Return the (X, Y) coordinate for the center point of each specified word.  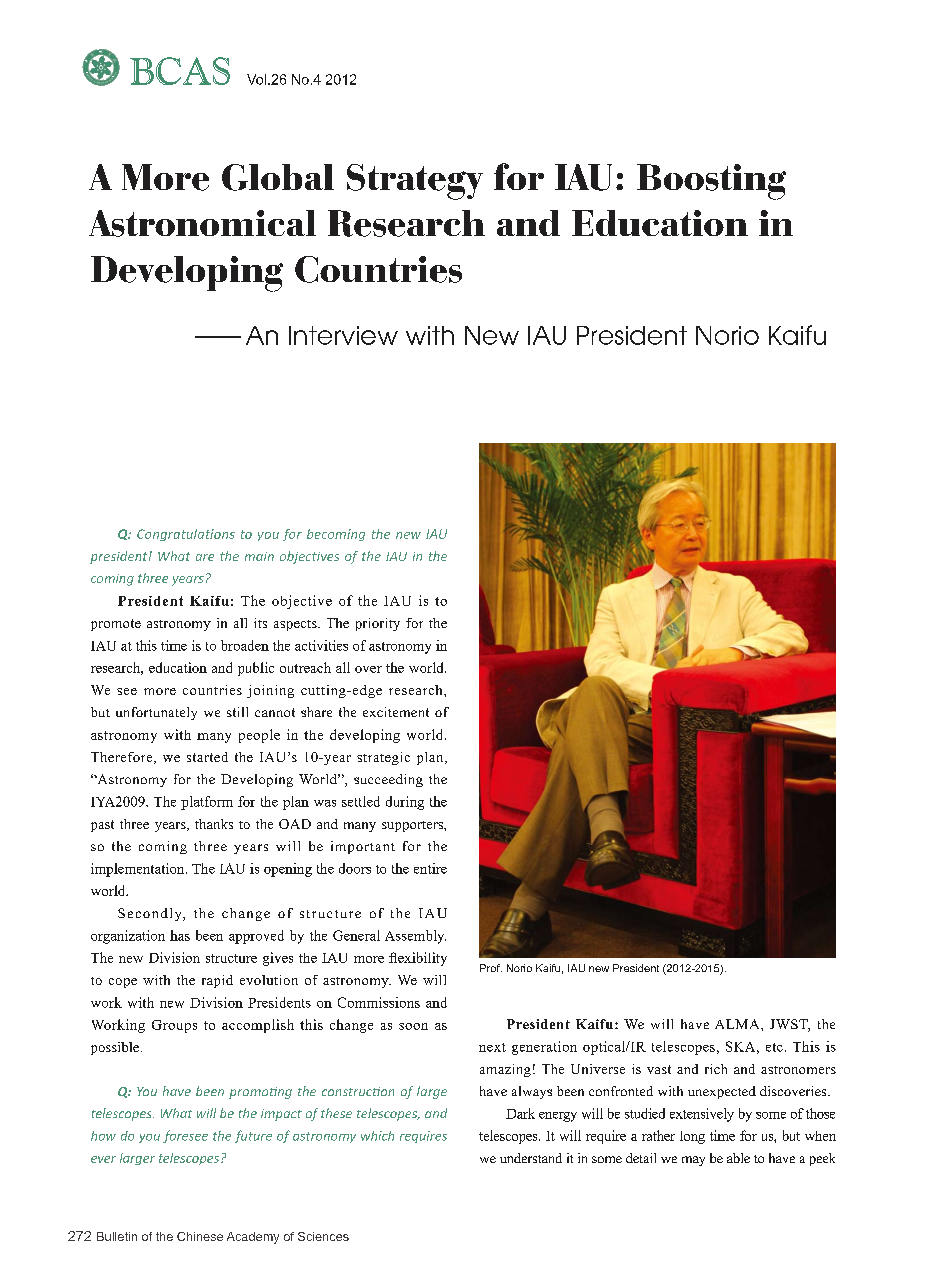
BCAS (180, 71)
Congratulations (186, 535)
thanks (214, 824)
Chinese (200, 1236)
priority (378, 624)
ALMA (738, 1024)
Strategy (415, 182)
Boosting (711, 182)
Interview (343, 335)
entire (430, 868)
